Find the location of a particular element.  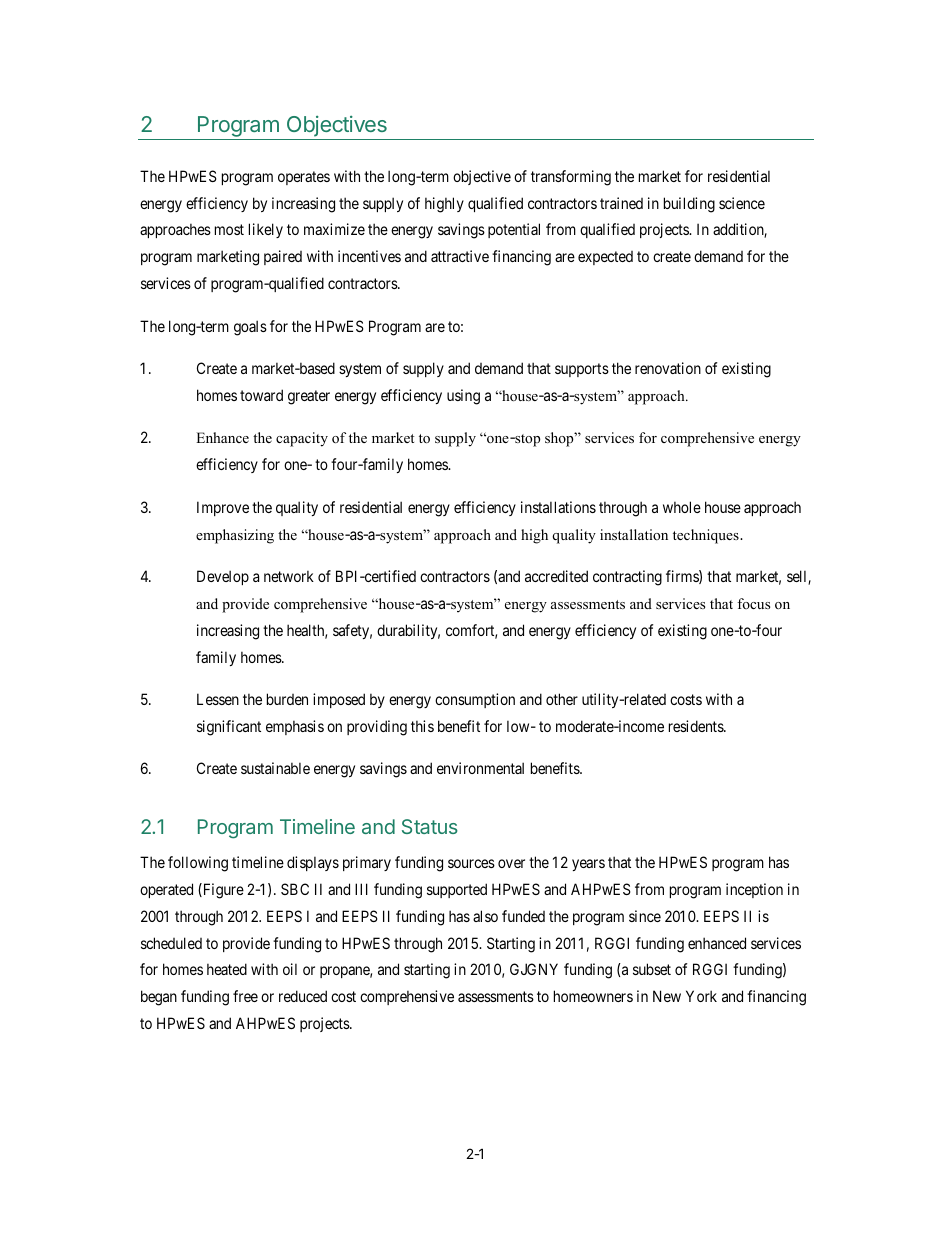

also is located at coordinates (485, 916).
